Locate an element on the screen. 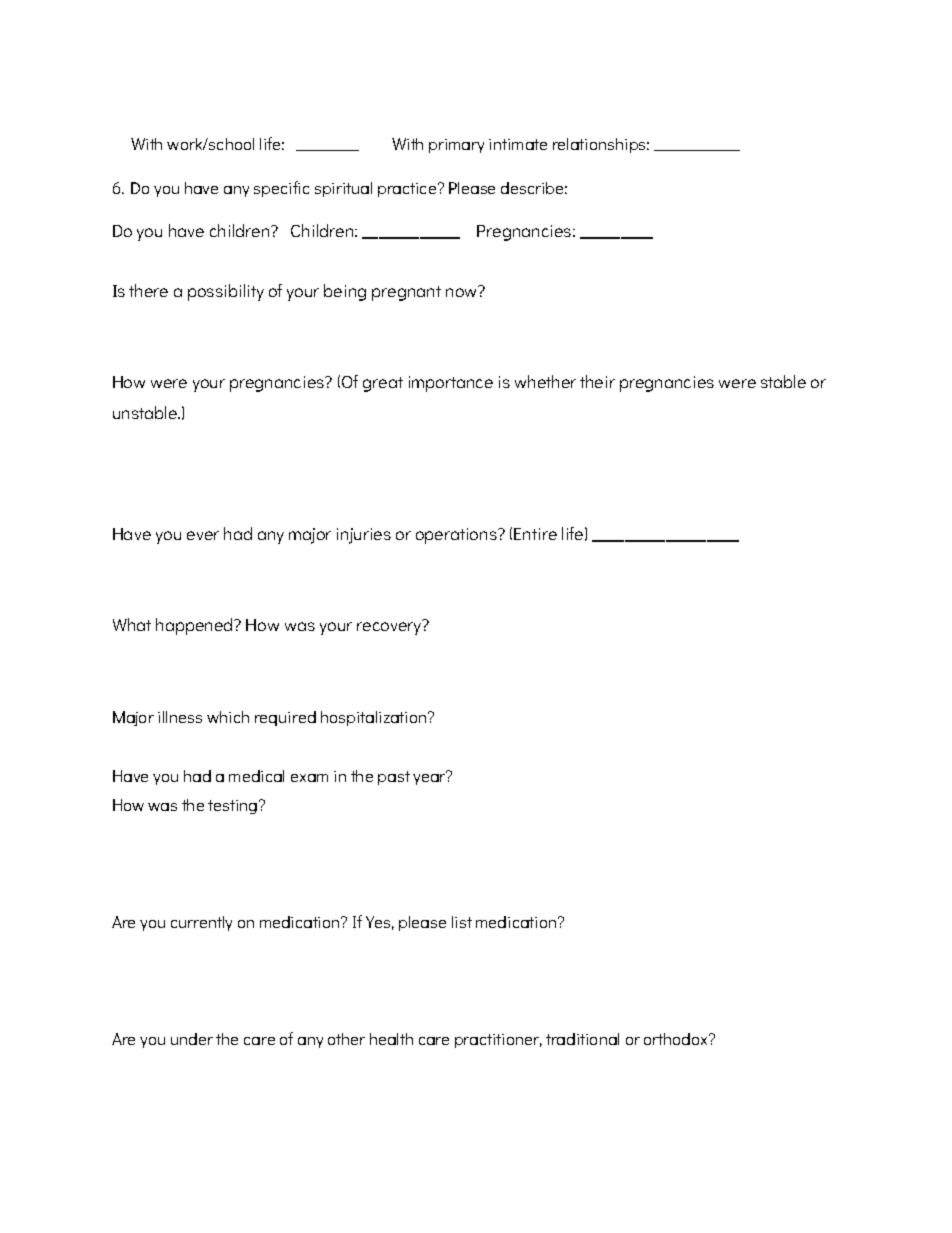 The height and width of the screenshot is (1233, 952). Entire is located at coordinates (535, 534).
